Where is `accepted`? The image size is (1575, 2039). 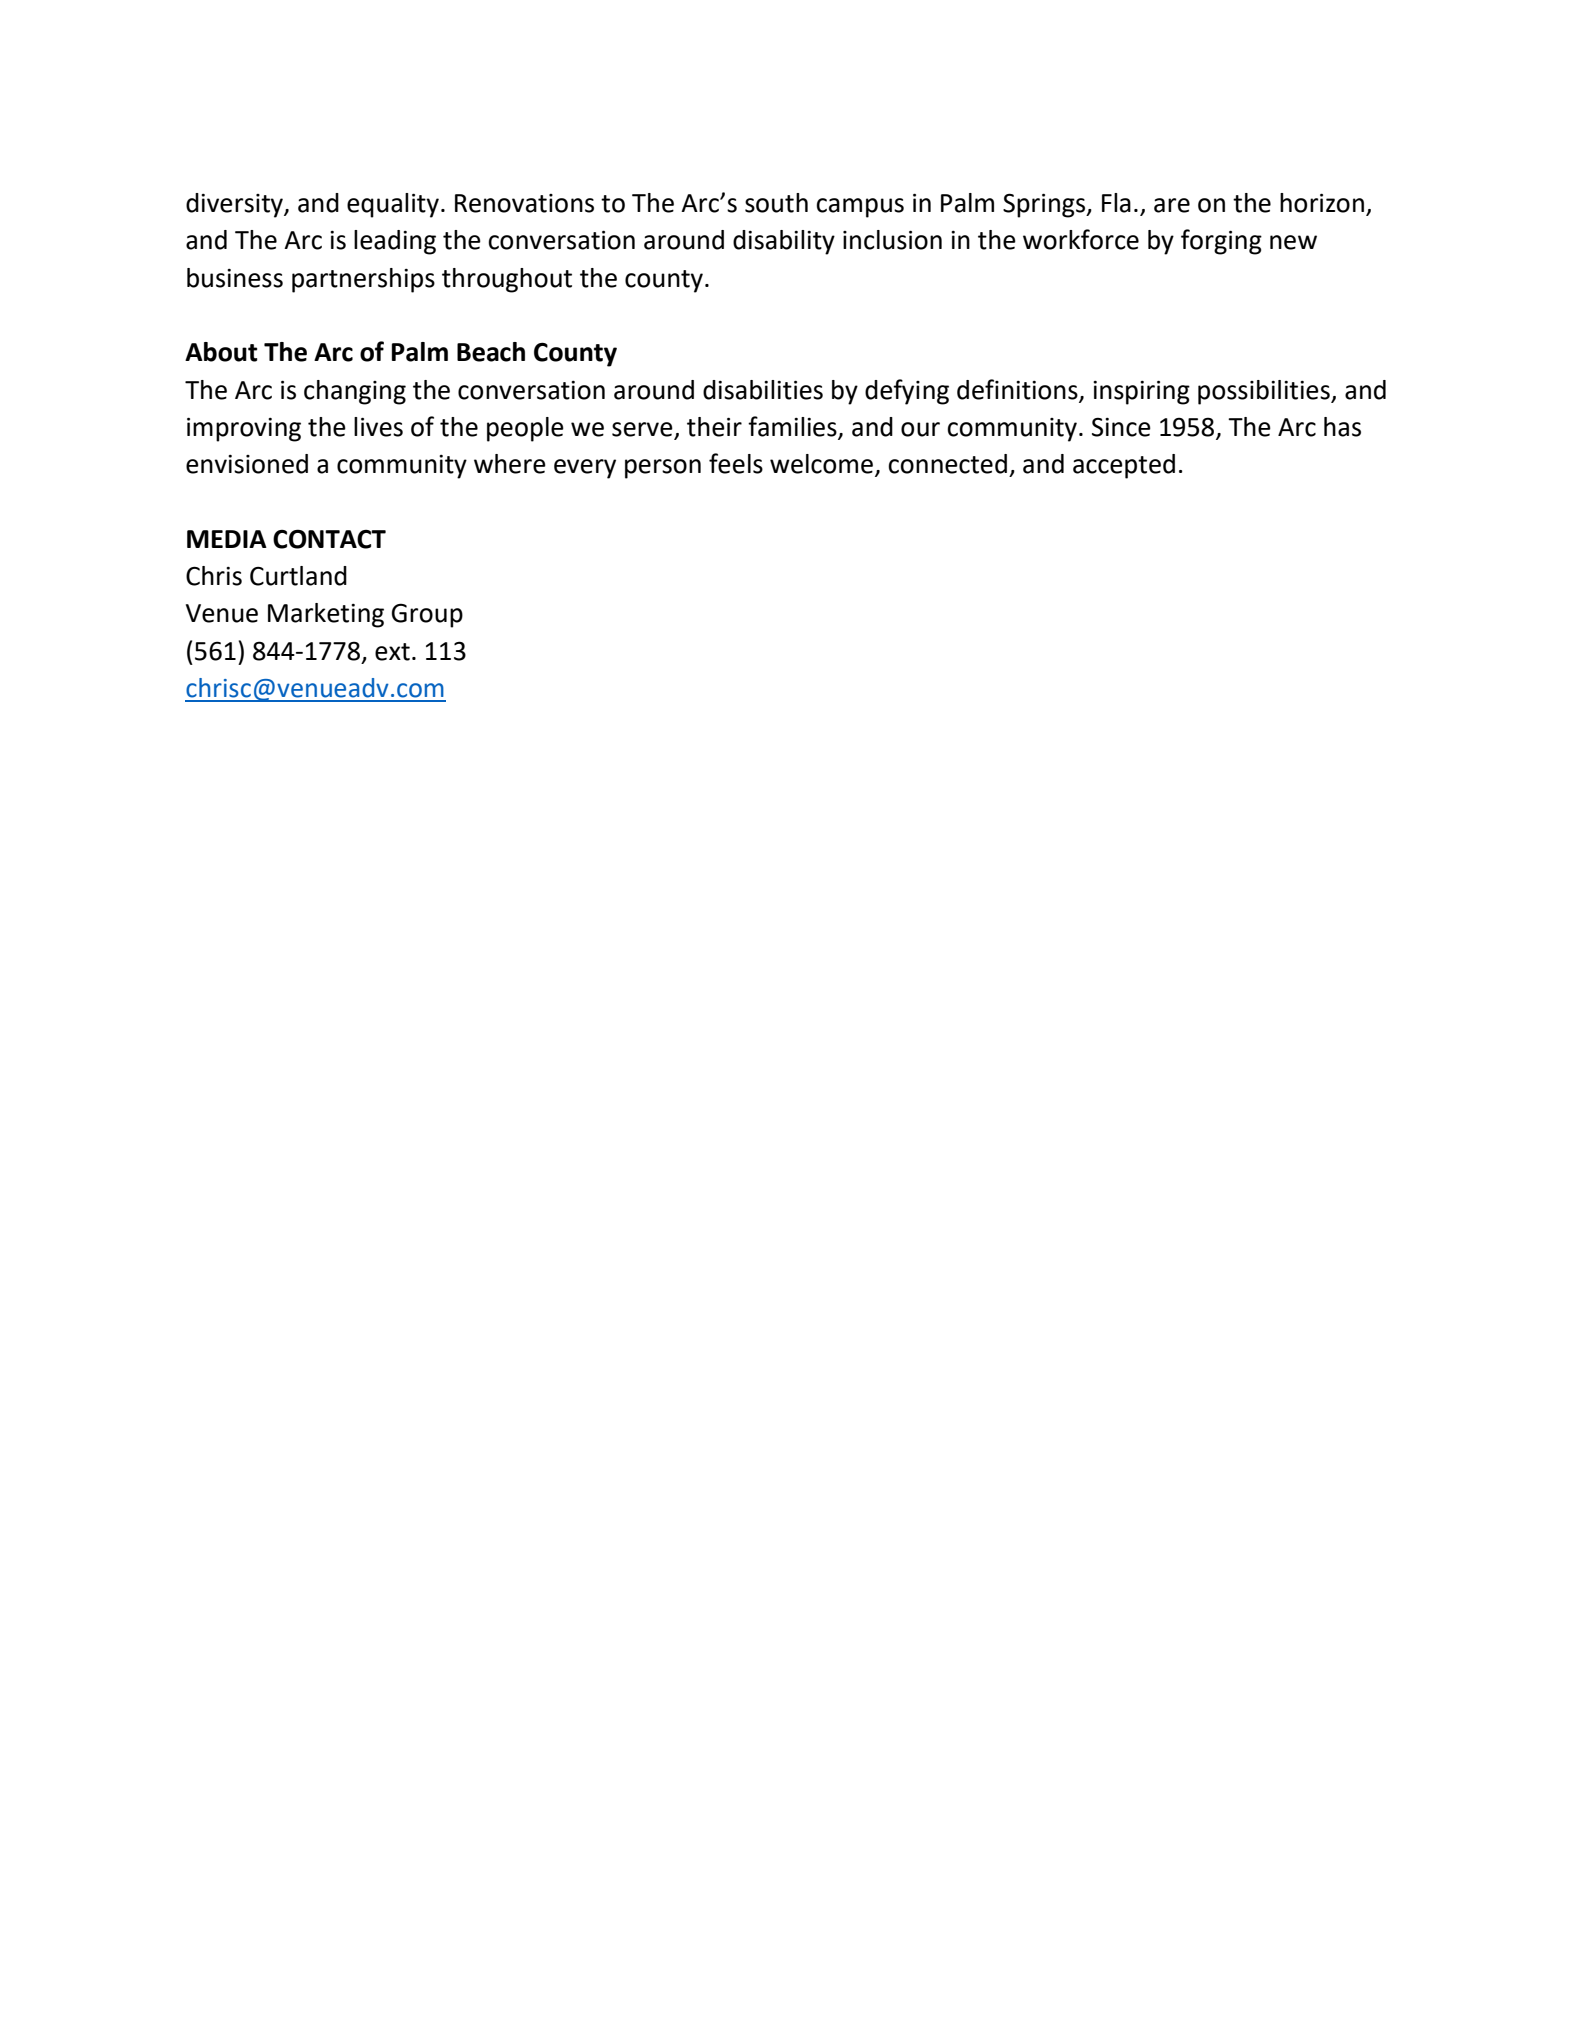
accepted is located at coordinates (1124, 466).
